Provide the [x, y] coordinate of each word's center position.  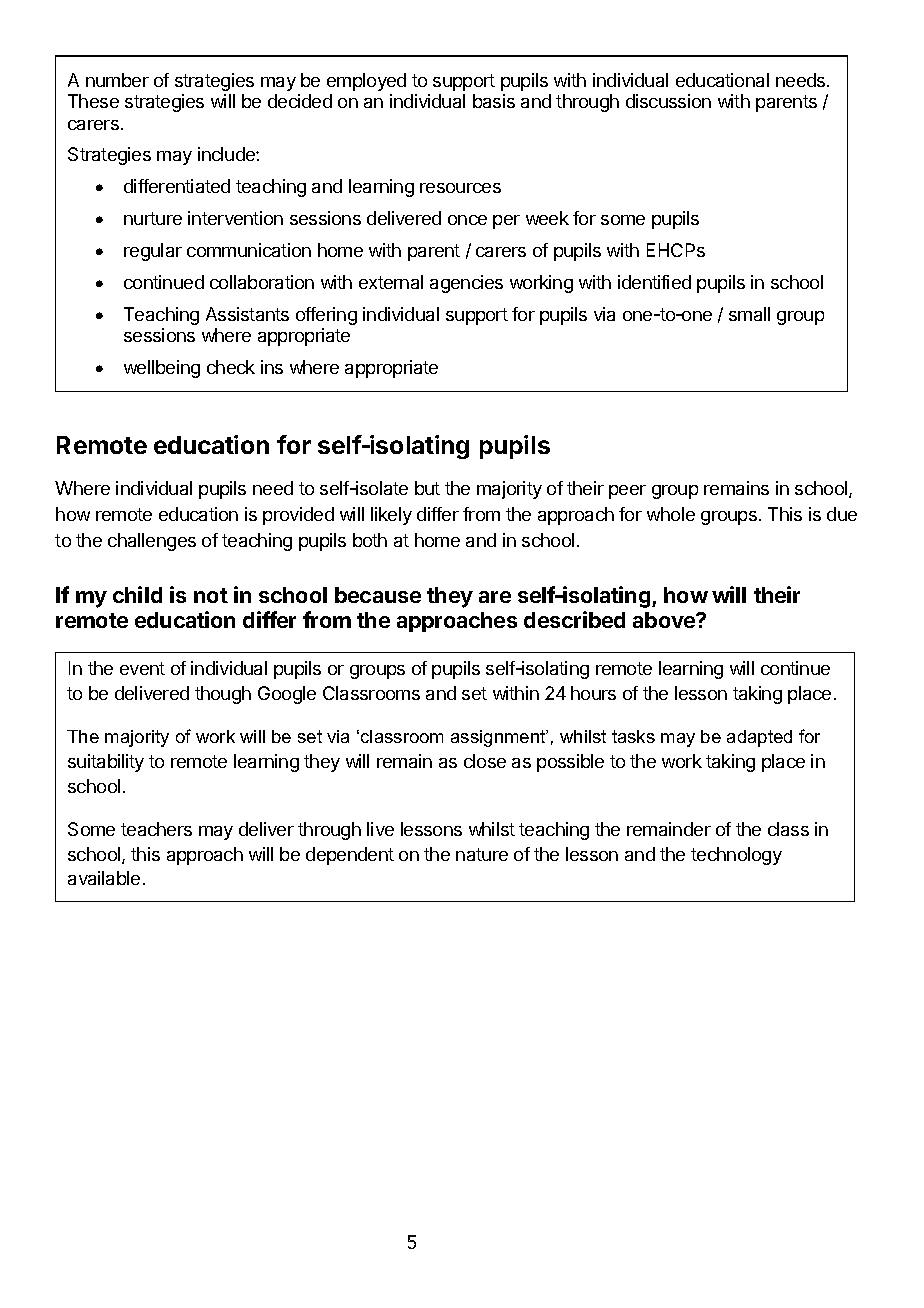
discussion [668, 101]
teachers [156, 829]
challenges [152, 542]
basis [494, 101]
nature [482, 854]
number [117, 80]
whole [671, 514]
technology [736, 856]
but [427, 488]
